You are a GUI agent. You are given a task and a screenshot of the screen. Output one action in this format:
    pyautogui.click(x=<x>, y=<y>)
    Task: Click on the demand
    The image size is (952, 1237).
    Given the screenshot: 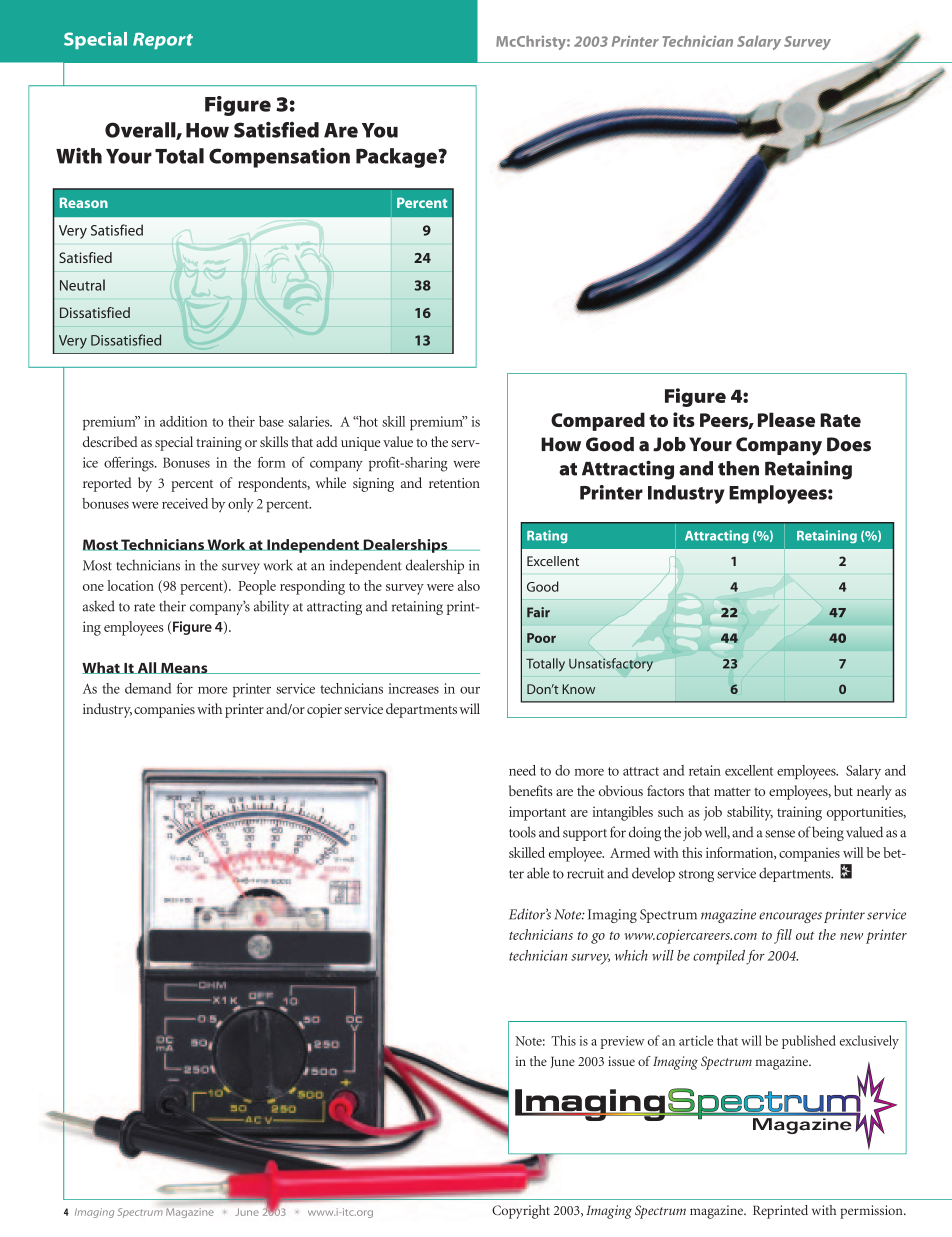 What is the action you would take?
    pyautogui.click(x=148, y=688)
